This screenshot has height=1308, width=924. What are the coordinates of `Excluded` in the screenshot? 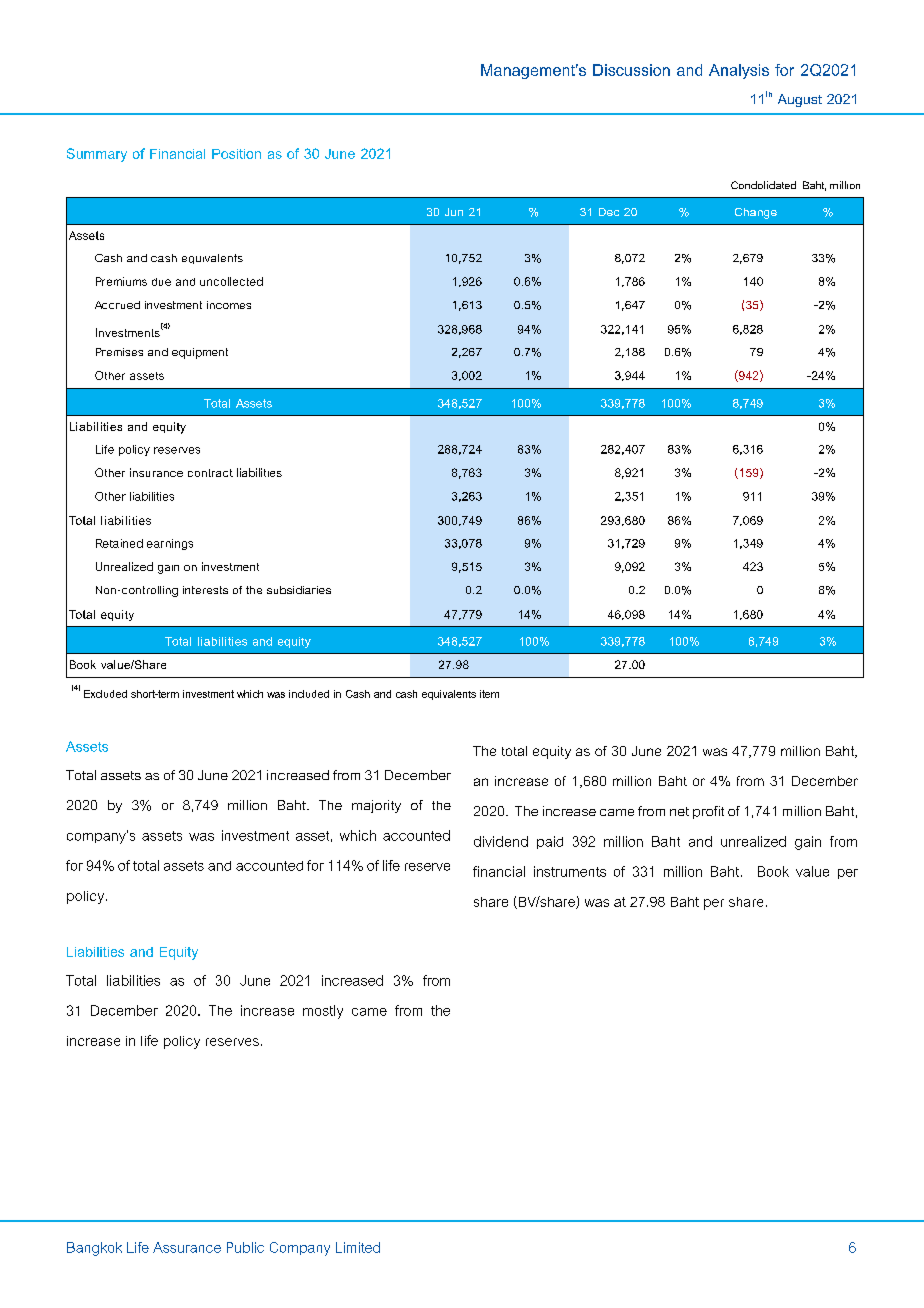 It's located at (105, 694).
